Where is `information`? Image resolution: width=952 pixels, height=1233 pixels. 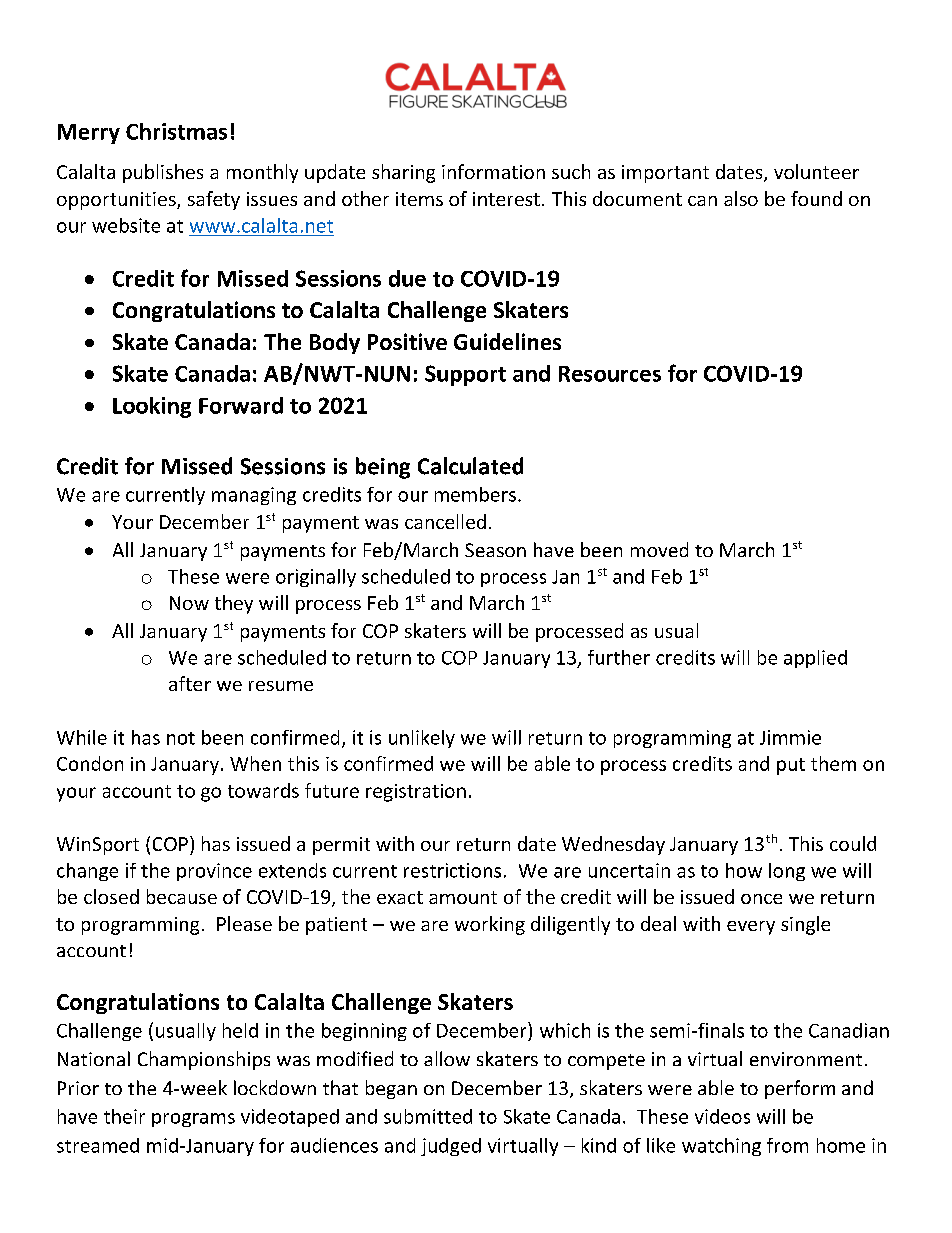 information is located at coordinates (493, 171).
